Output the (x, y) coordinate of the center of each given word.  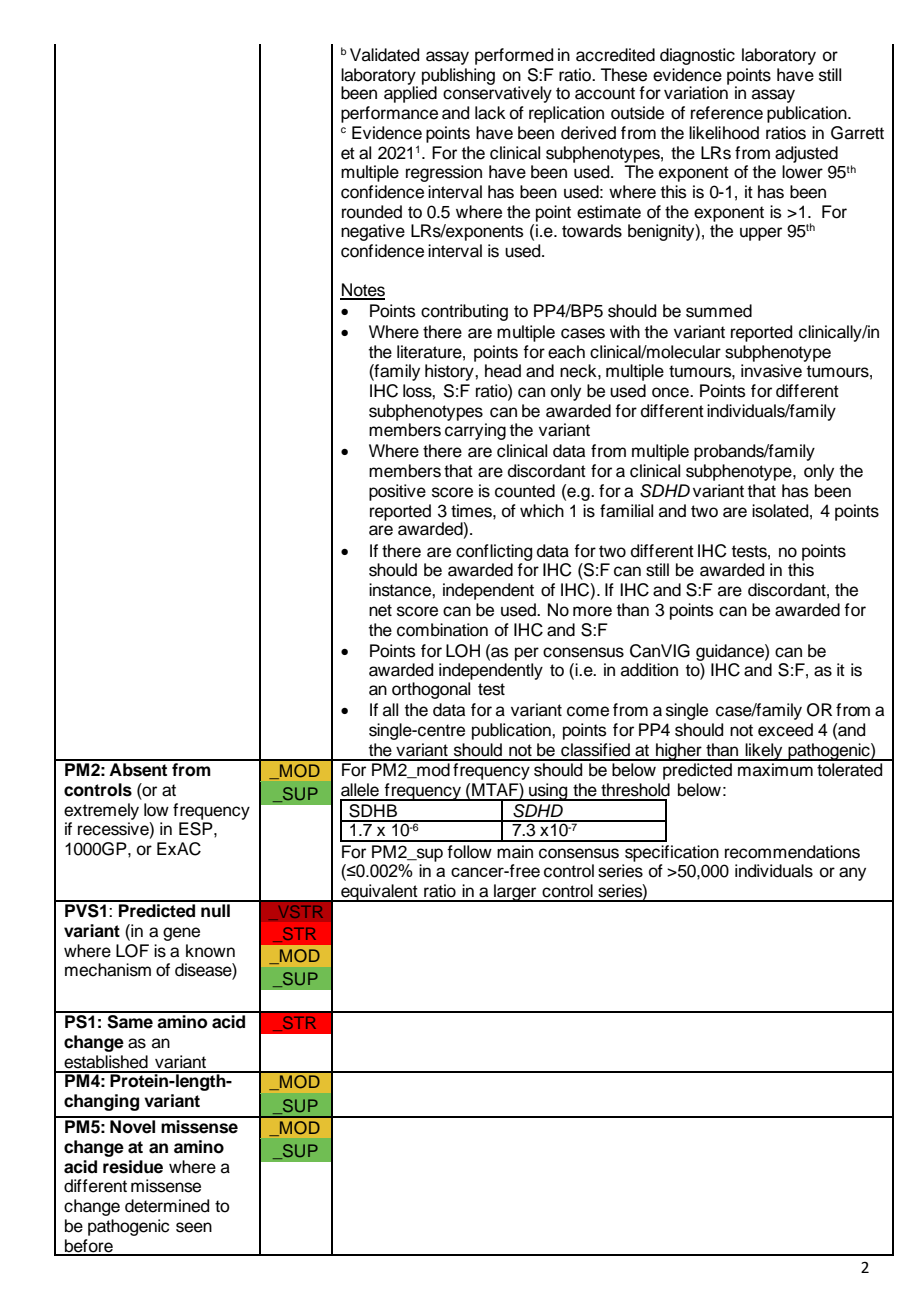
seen (194, 1227)
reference (727, 113)
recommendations (792, 852)
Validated (384, 55)
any (852, 874)
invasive (771, 371)
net (380, 610)
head (503, 371)
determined (167, 1206)
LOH (463, 651)
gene (181, 934)
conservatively (497, 93)
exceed (785, 730)
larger (515, 893)
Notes (362, 291)
